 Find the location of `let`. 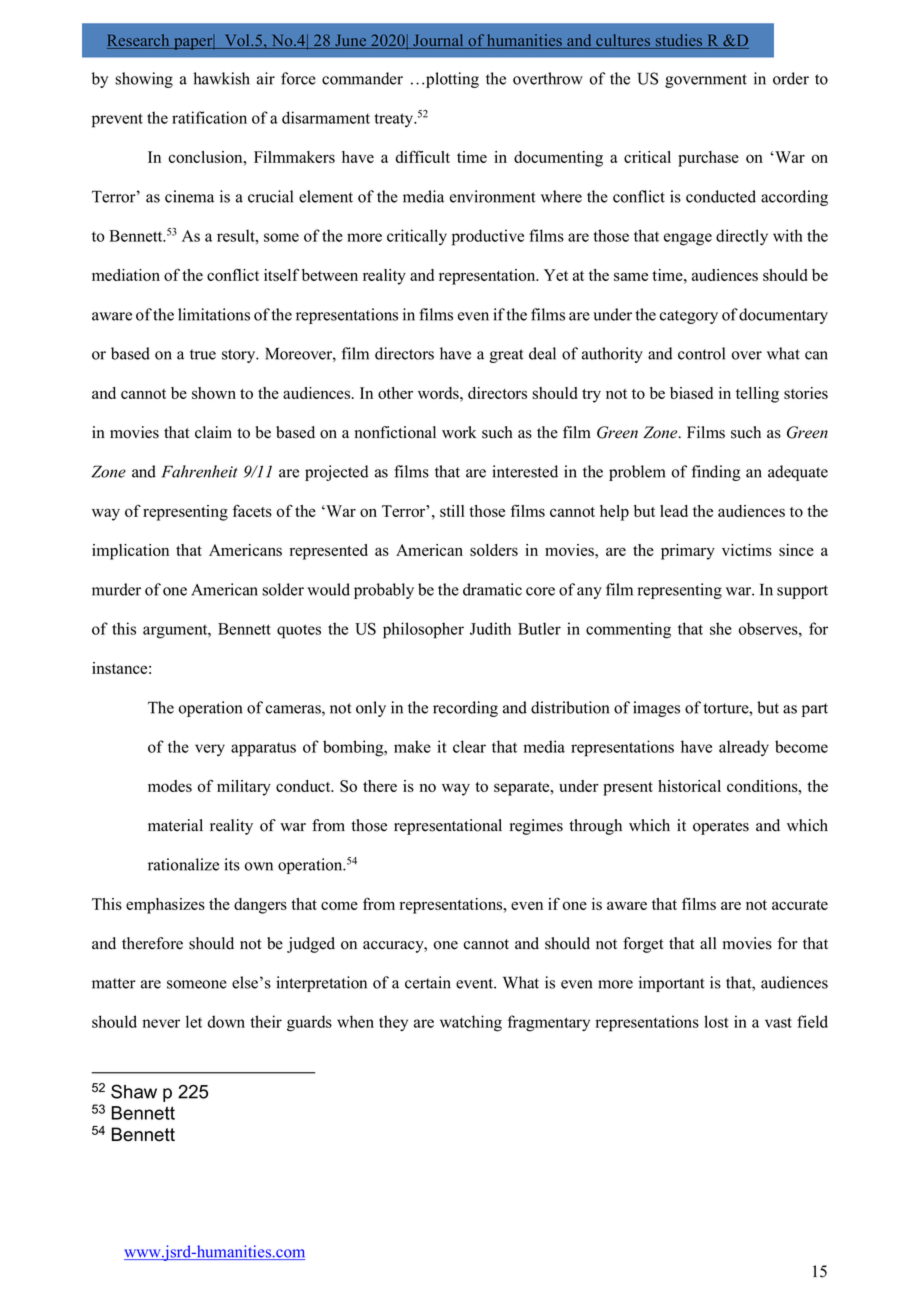

let is located at coordinates (194, 1021).
